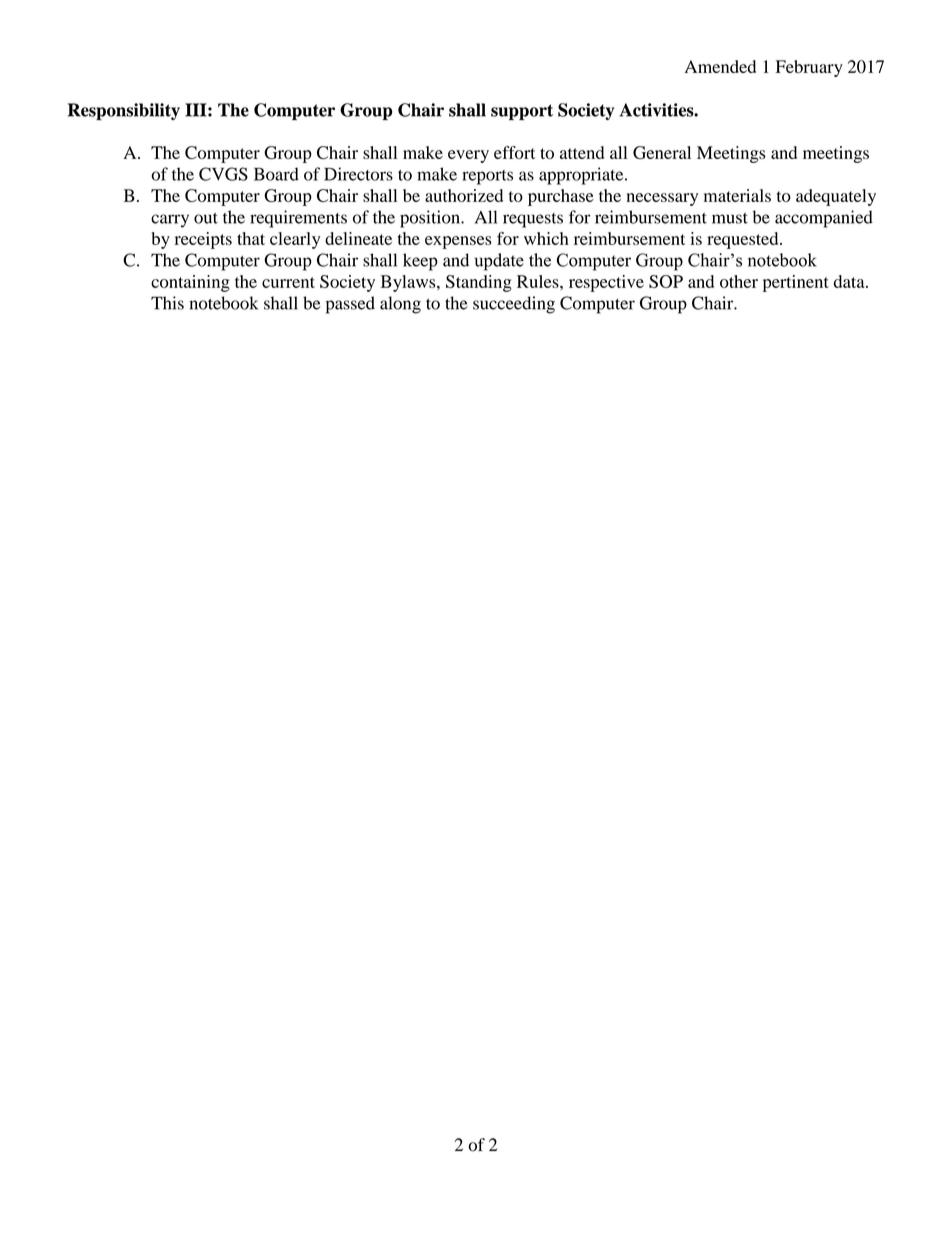 This screenshot has width=952, height=1233. What do you see at coordinates (730, 218) in the screenshot?
I see `must` at bounding box center [730, 218].
